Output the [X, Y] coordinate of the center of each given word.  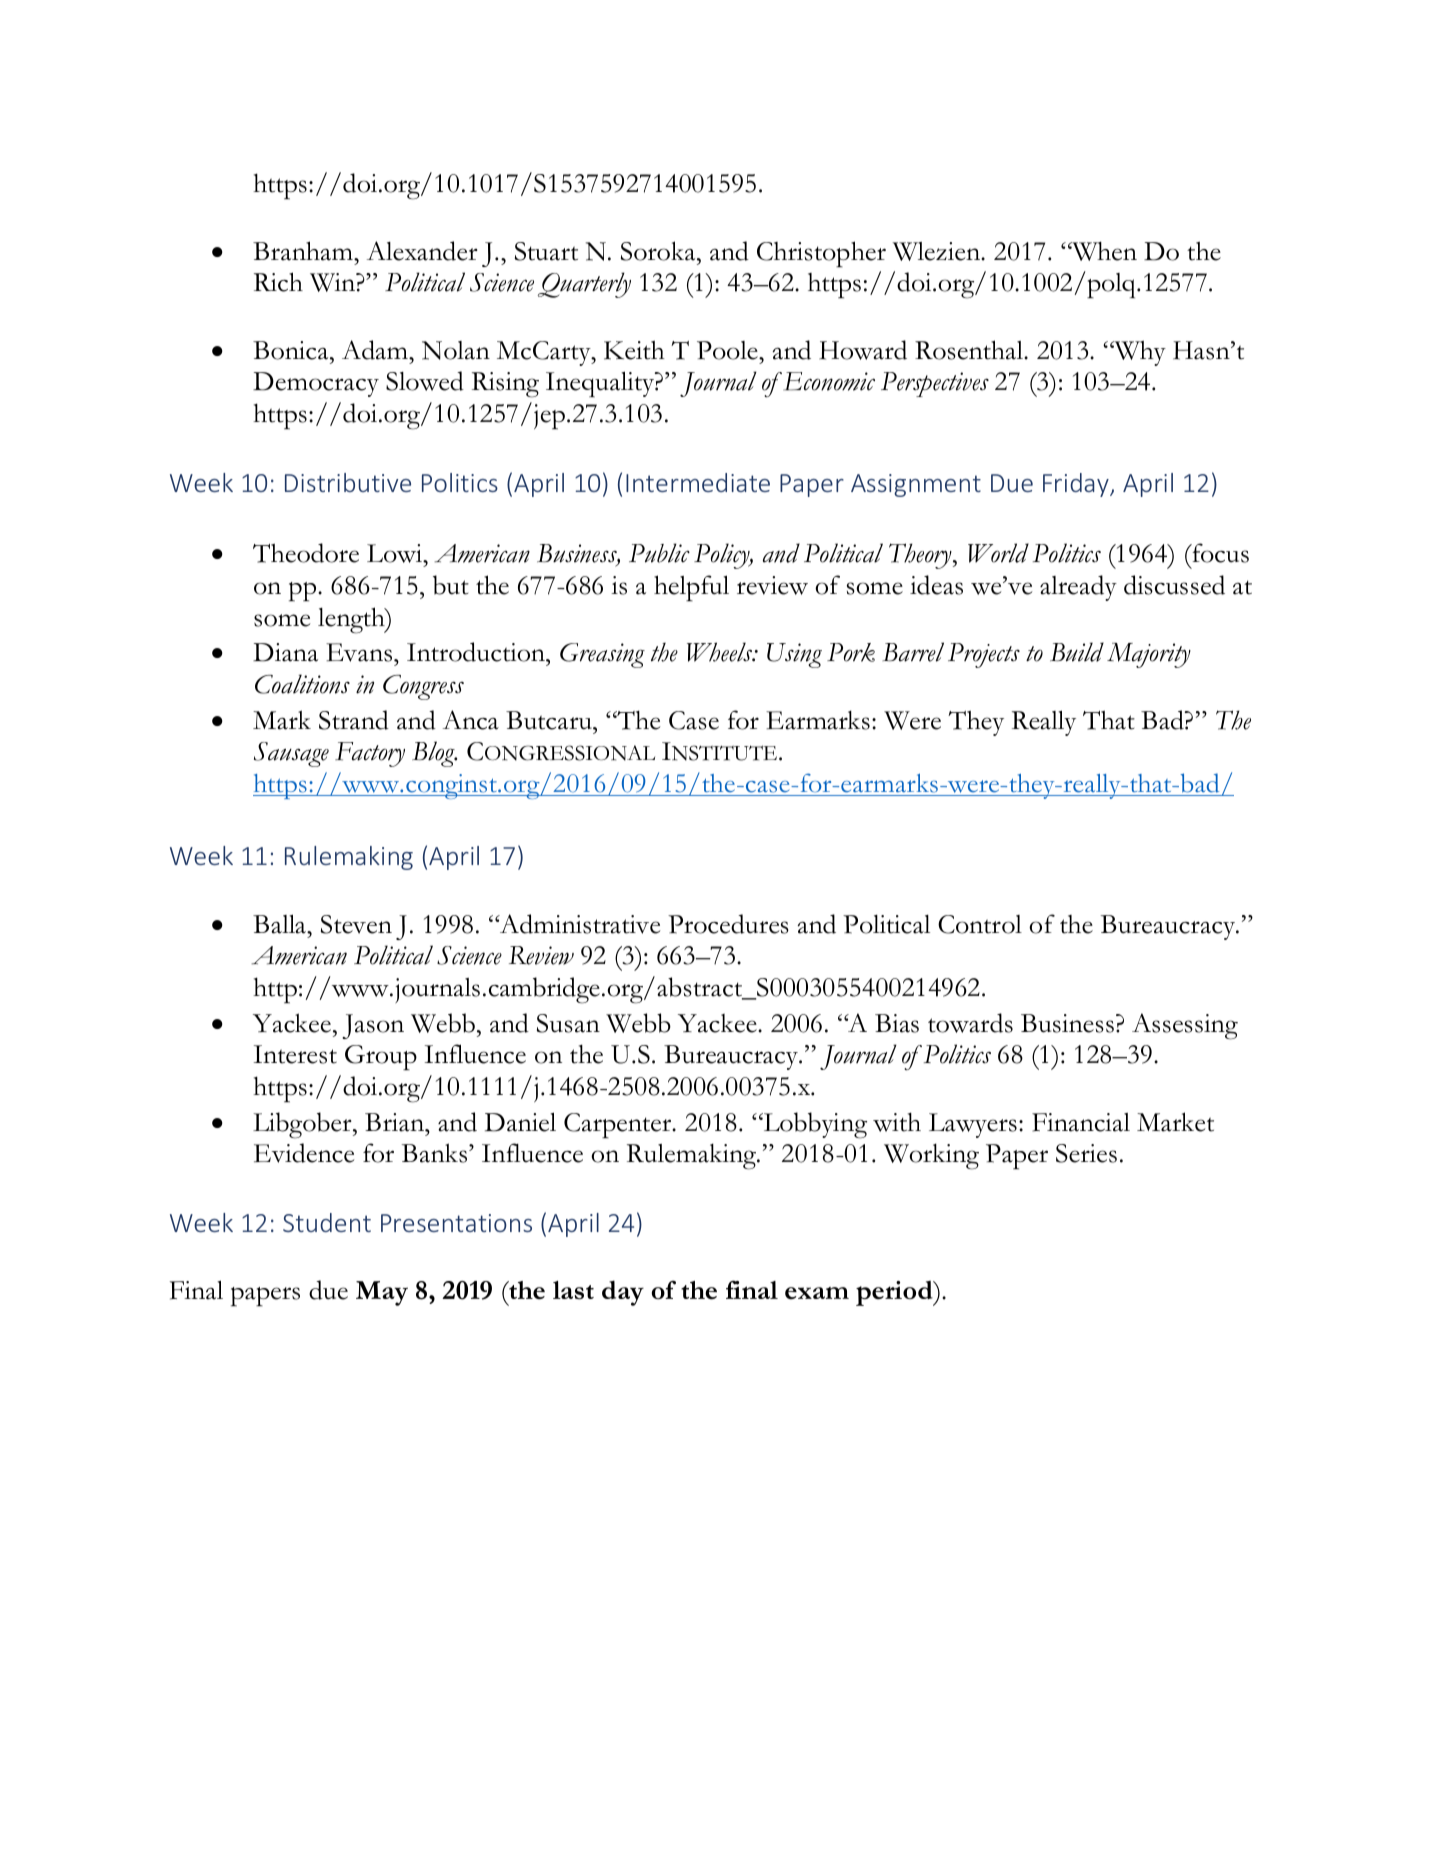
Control [980, 924]
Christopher [821, 254]
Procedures [728, 924]
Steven [356, 924]
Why [1139, 353]
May [382, 1293]
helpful [691, 588]
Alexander [422, 251]
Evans [360, 652]
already [1078, 588]
